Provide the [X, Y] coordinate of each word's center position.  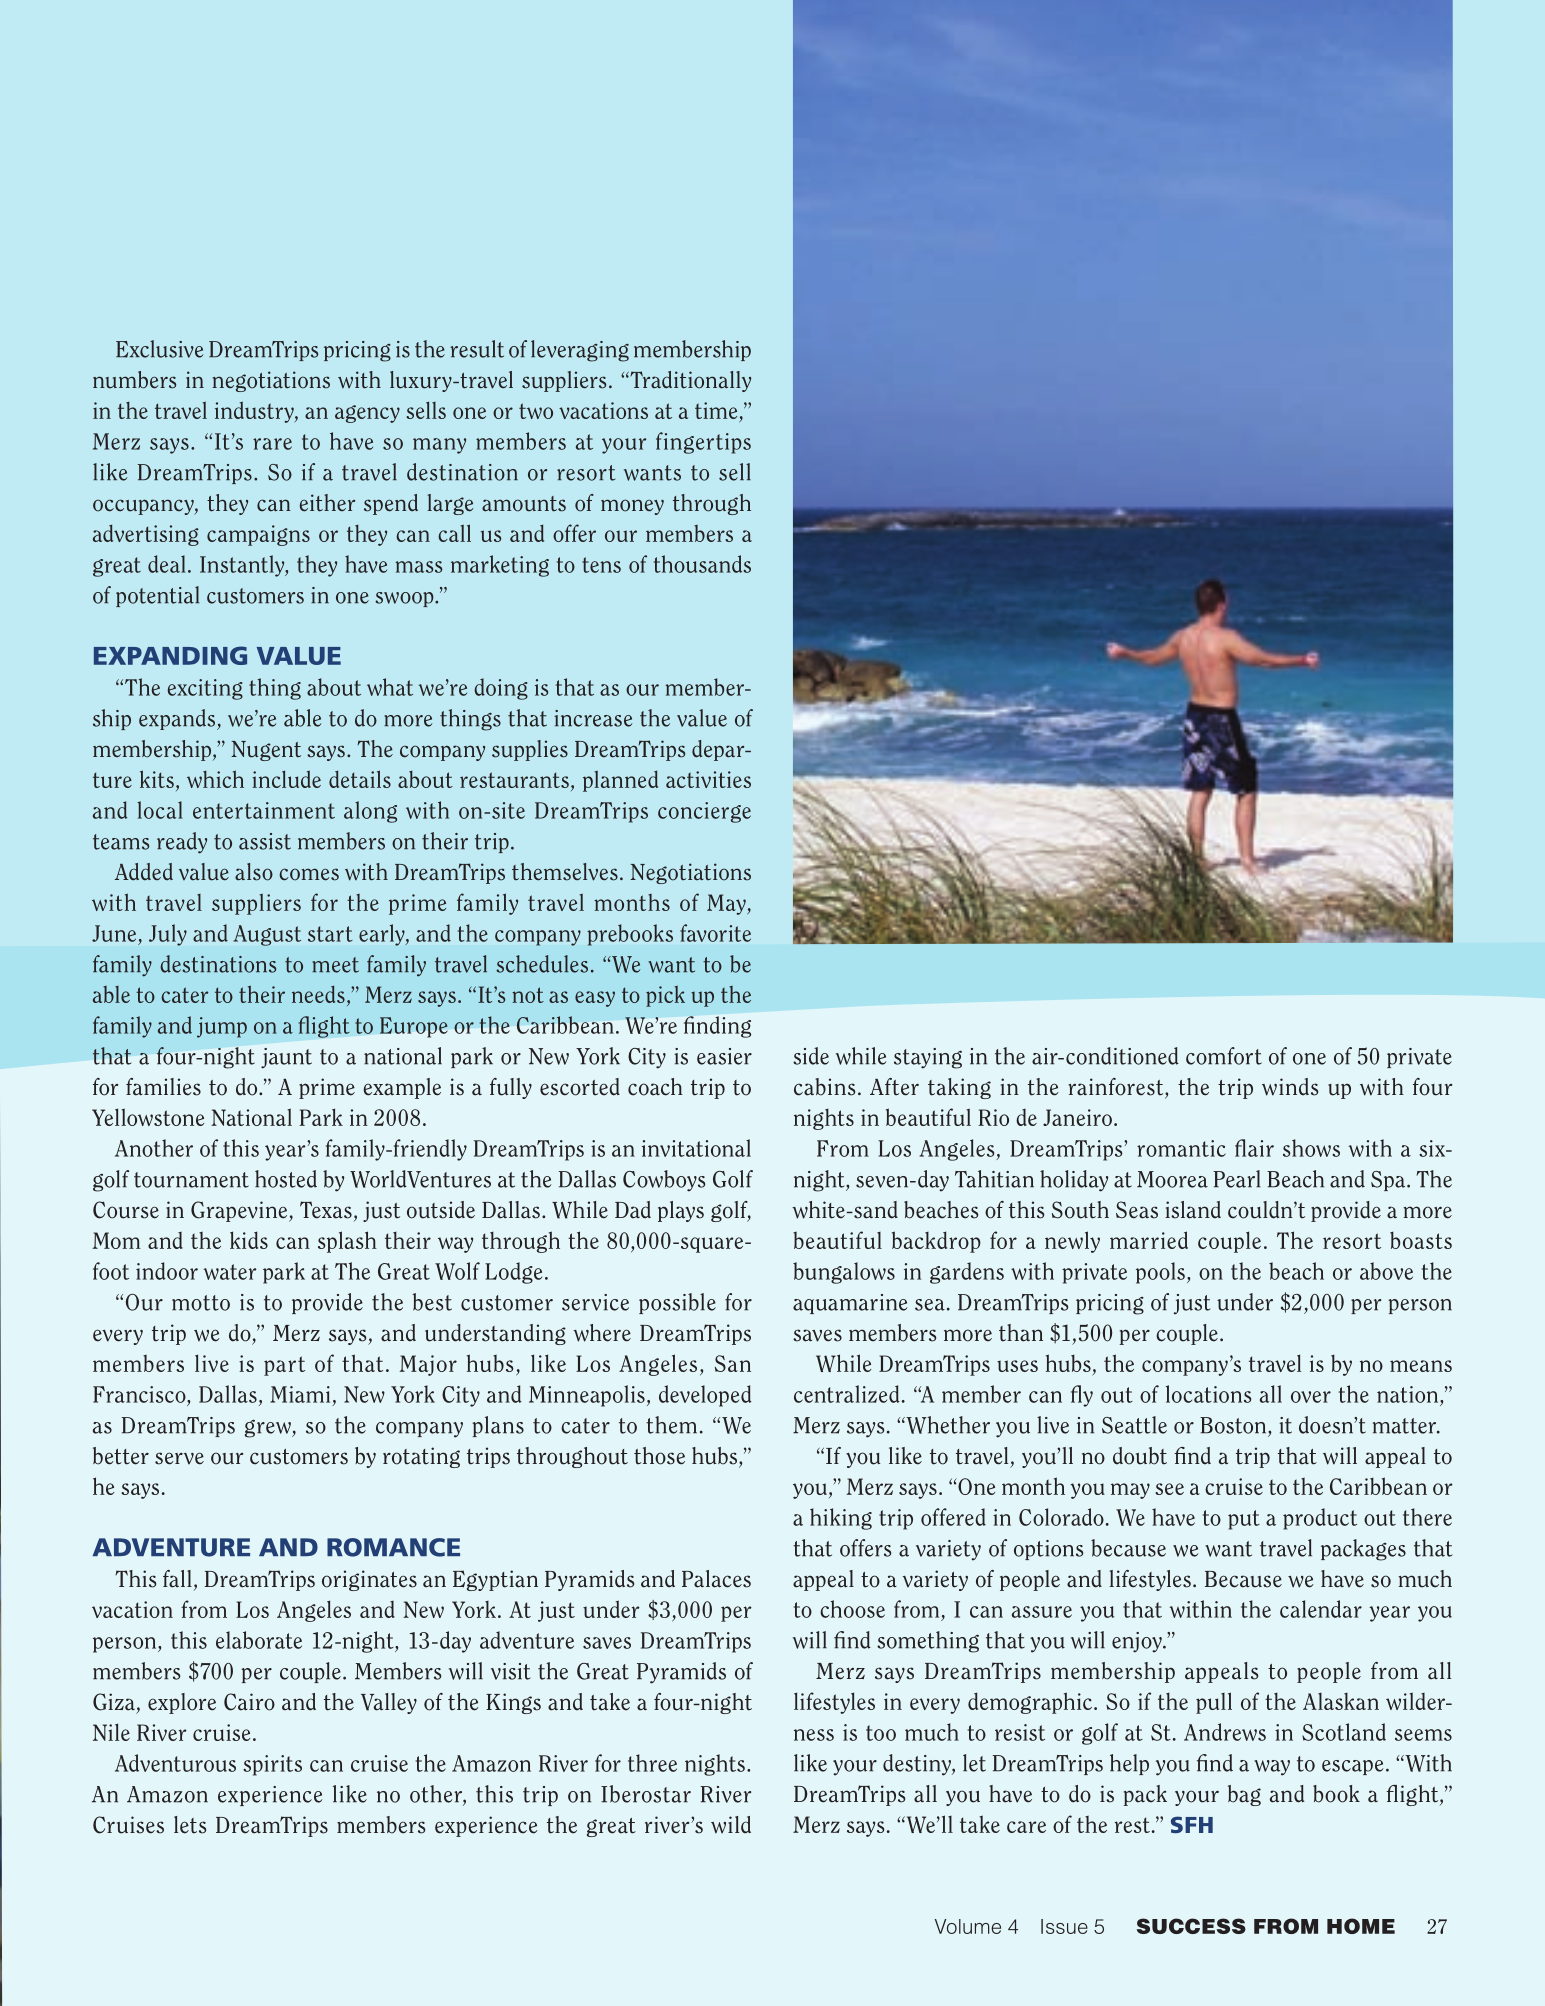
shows [1311, 1148]
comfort [1224, 1056]
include [286, 779]
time [717, 412]
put [1244, 1520]
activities [708, 779]
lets [190, 1825]
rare [272, 444]
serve [179, 1458]
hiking [841, 1519]
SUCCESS [1191, 1926]
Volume [968, 1926]
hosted [286, 1179]
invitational [696, 1148]
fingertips [703, 443]
